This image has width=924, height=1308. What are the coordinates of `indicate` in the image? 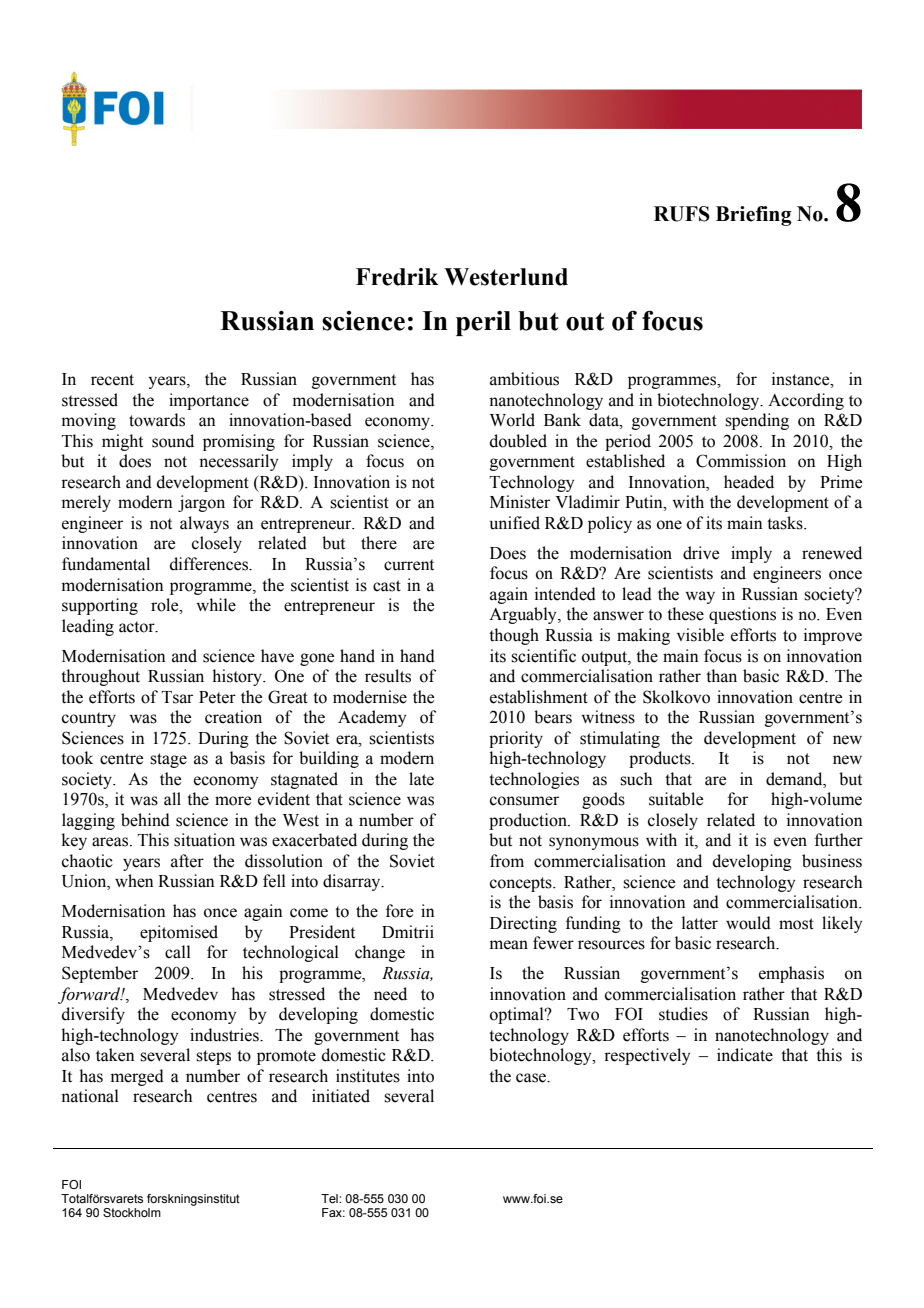 It's located at (745, 1055).
